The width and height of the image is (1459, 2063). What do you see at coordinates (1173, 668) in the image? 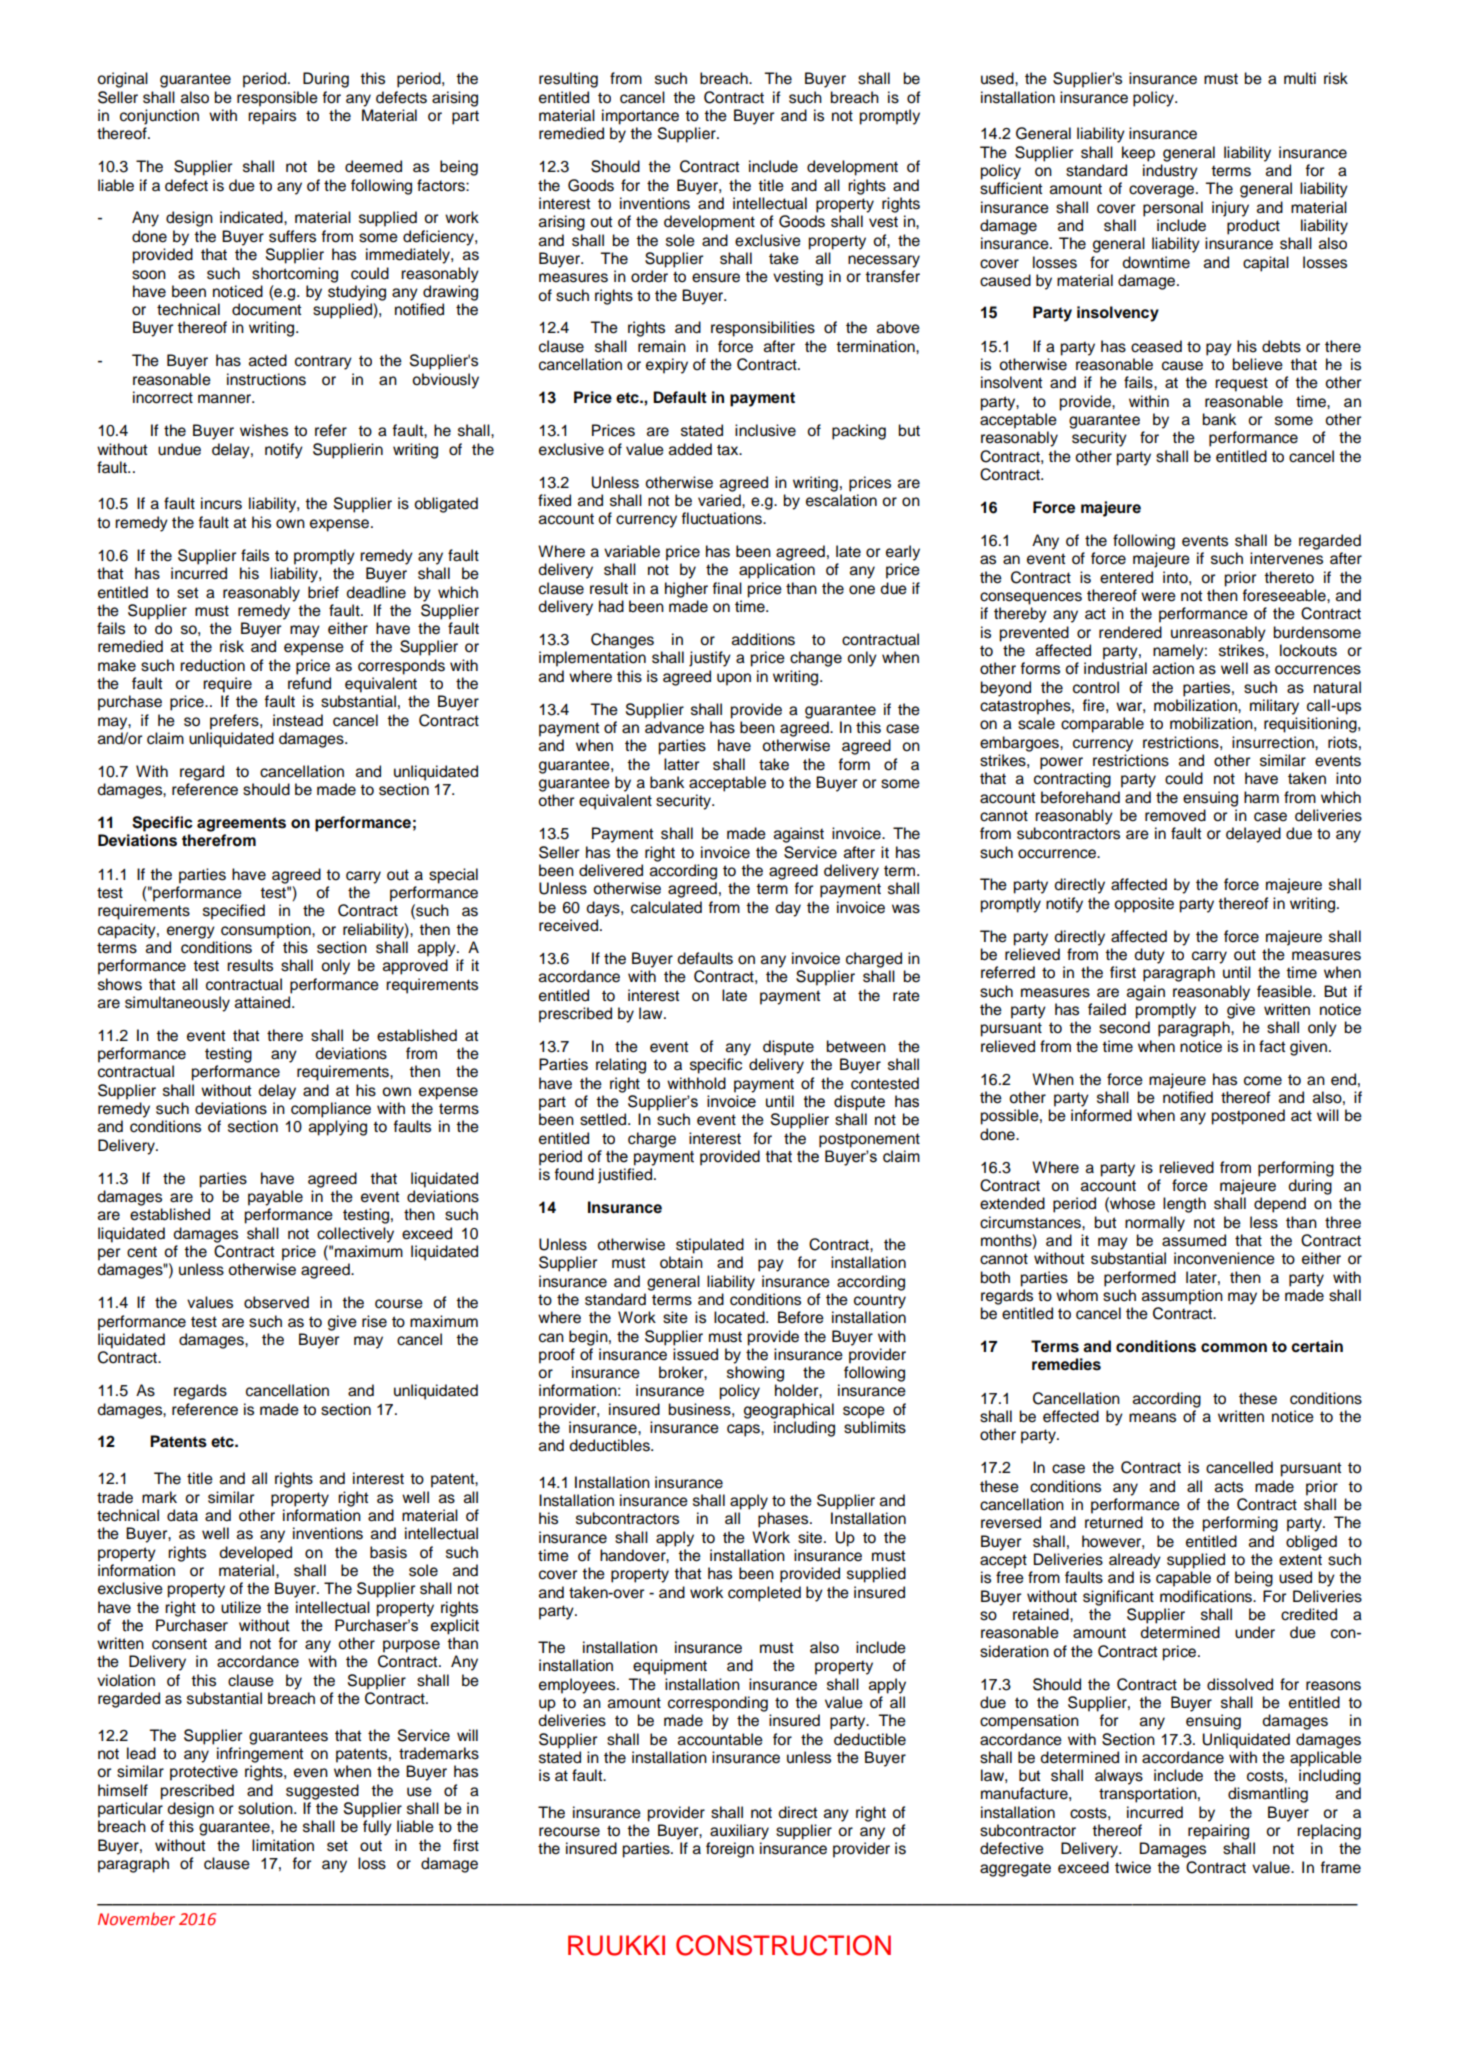
I see `action` at bounding box center [1173, 668].
